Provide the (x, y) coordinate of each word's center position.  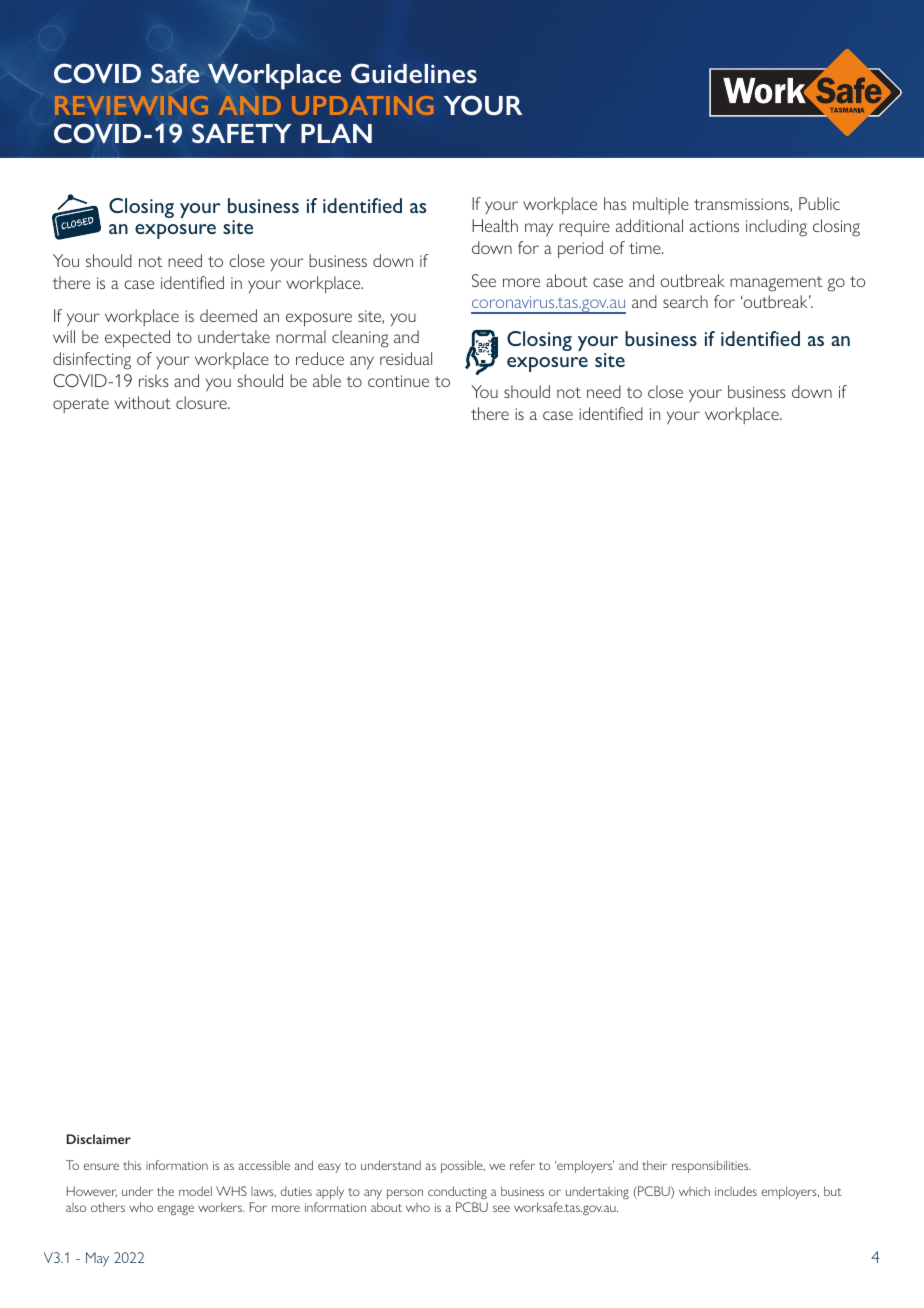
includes (736, 1191)
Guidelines (414, 73)
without (143, 402)
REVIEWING (131, 105)
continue (398, 381)
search (685, 301)
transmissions (742, 205)
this (132, 1165)
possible (463, 1166)
